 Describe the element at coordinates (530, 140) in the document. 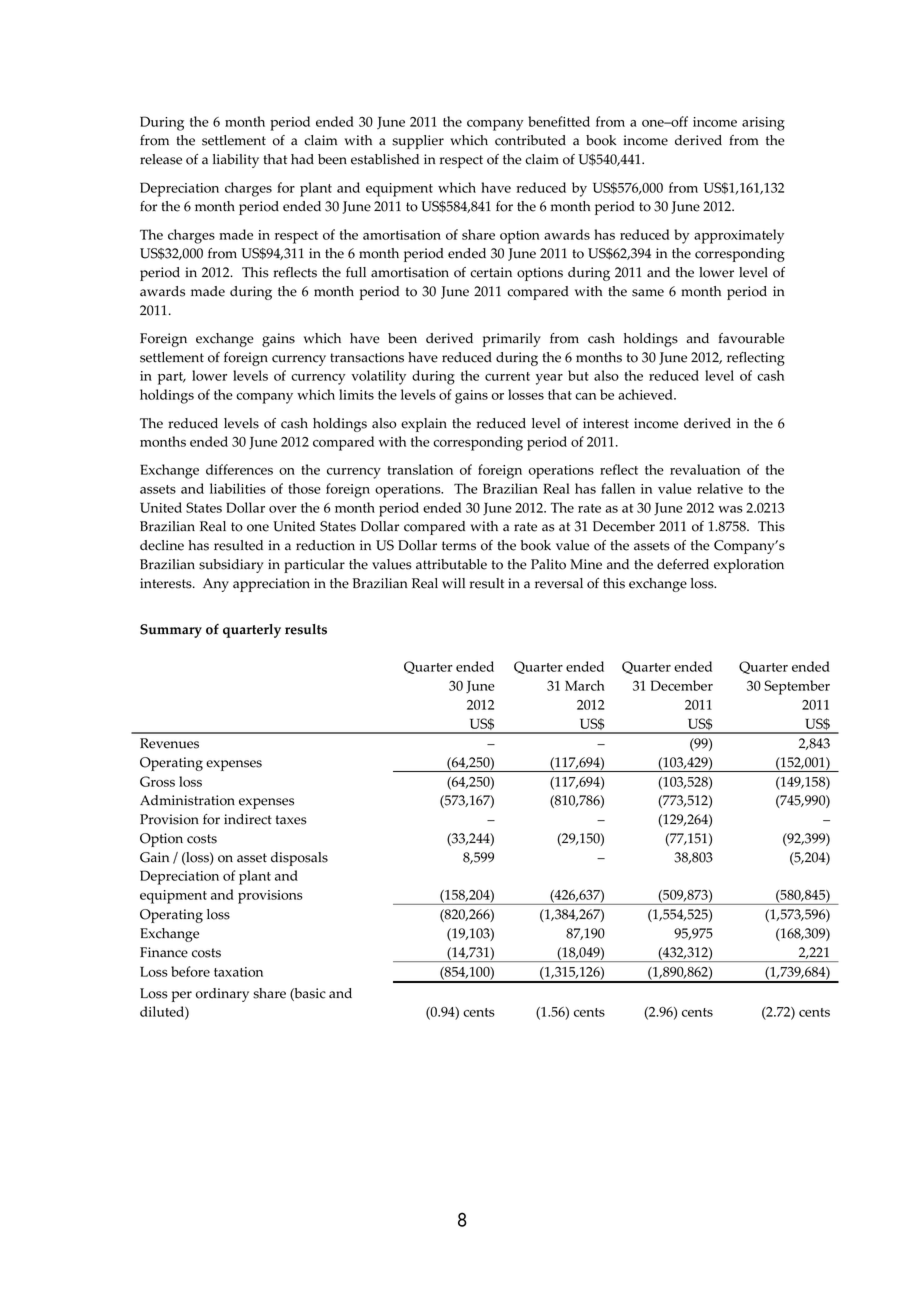

I see `contributed` at that location.
